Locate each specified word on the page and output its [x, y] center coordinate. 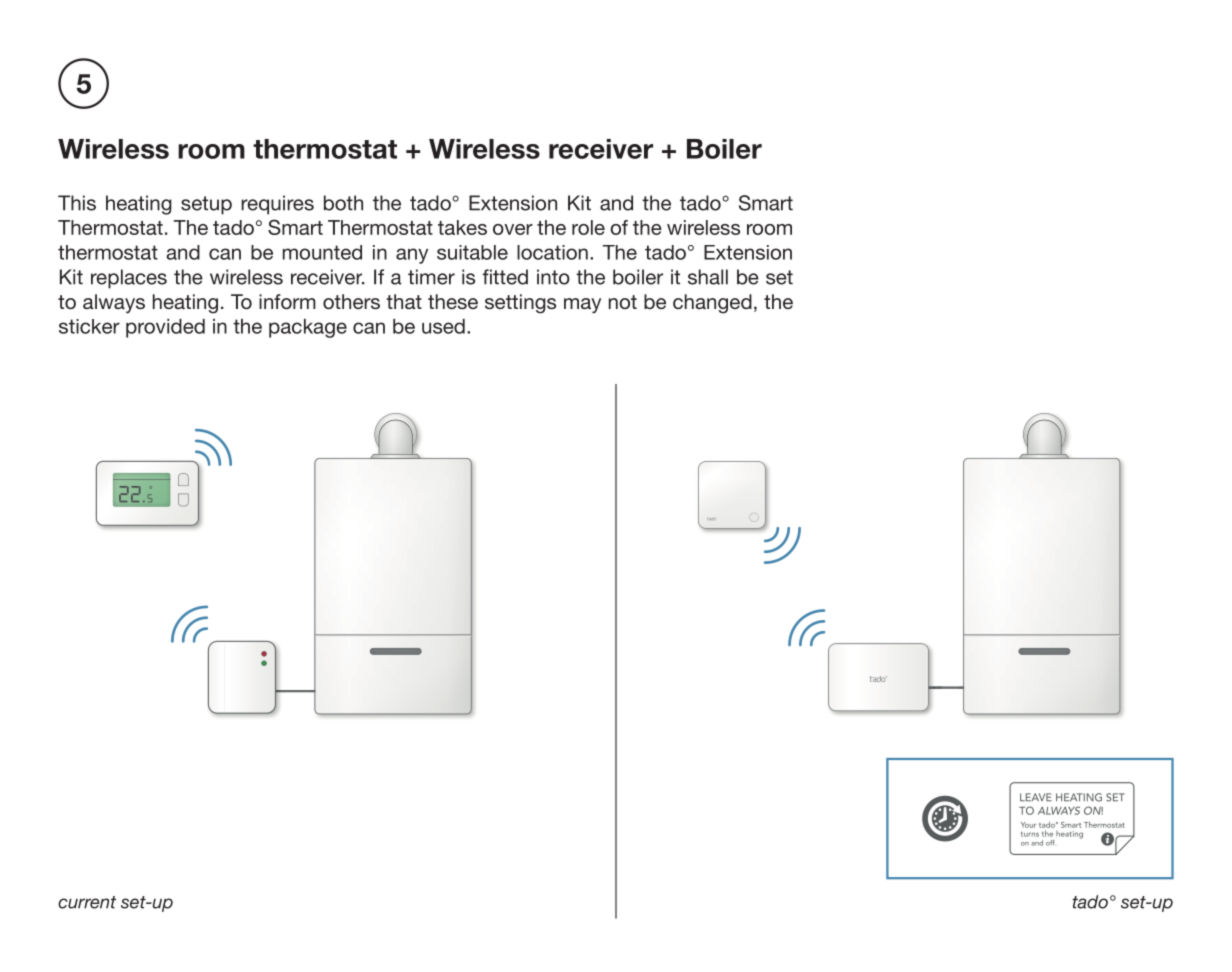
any [412, 256]
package [308, 328]
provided [165, 328]
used [443, 326]
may [582, 305]
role [588, 227]
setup [206, 205]
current [87, 902]
